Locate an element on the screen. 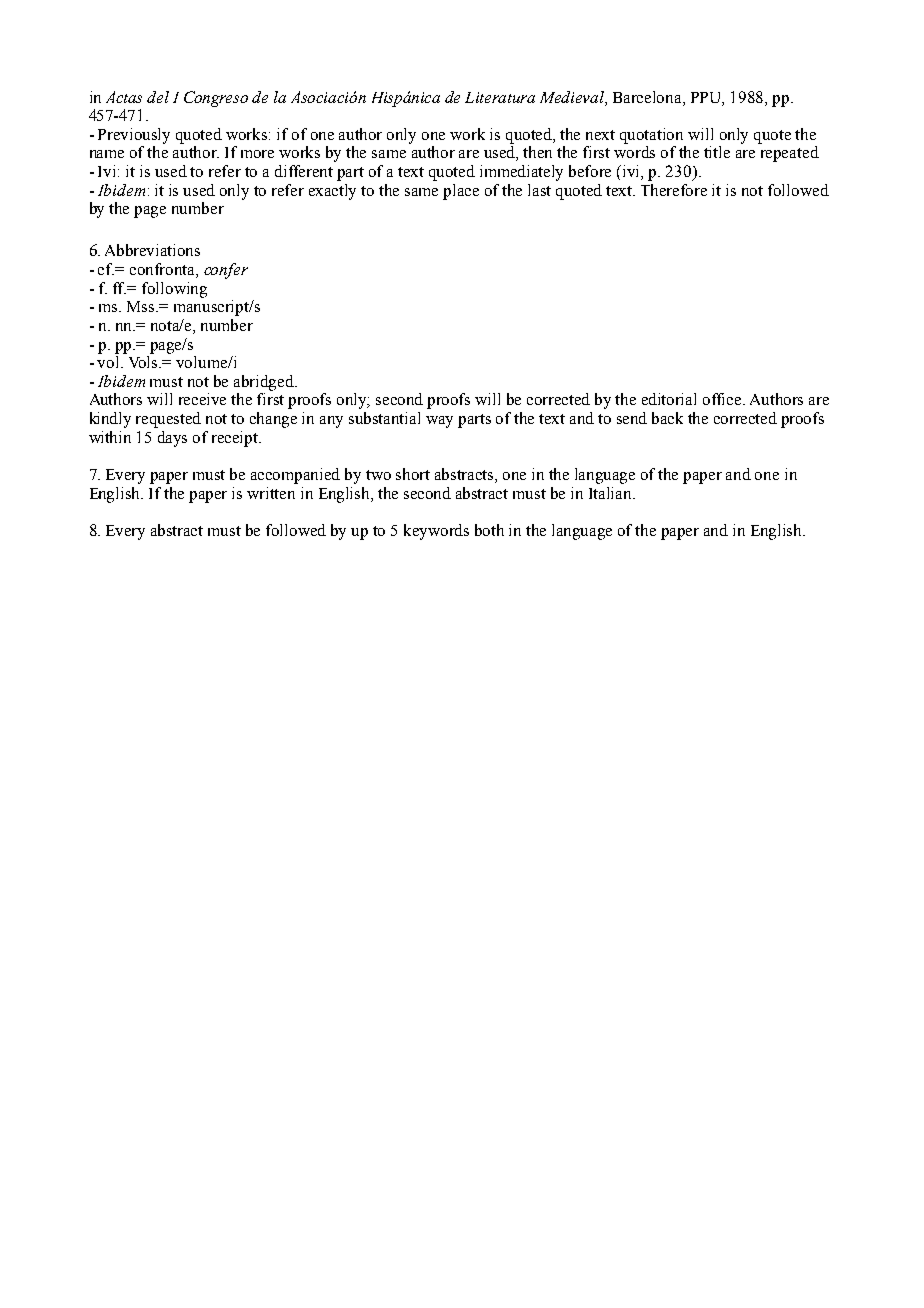  place is located at coordinates (461, 192).
